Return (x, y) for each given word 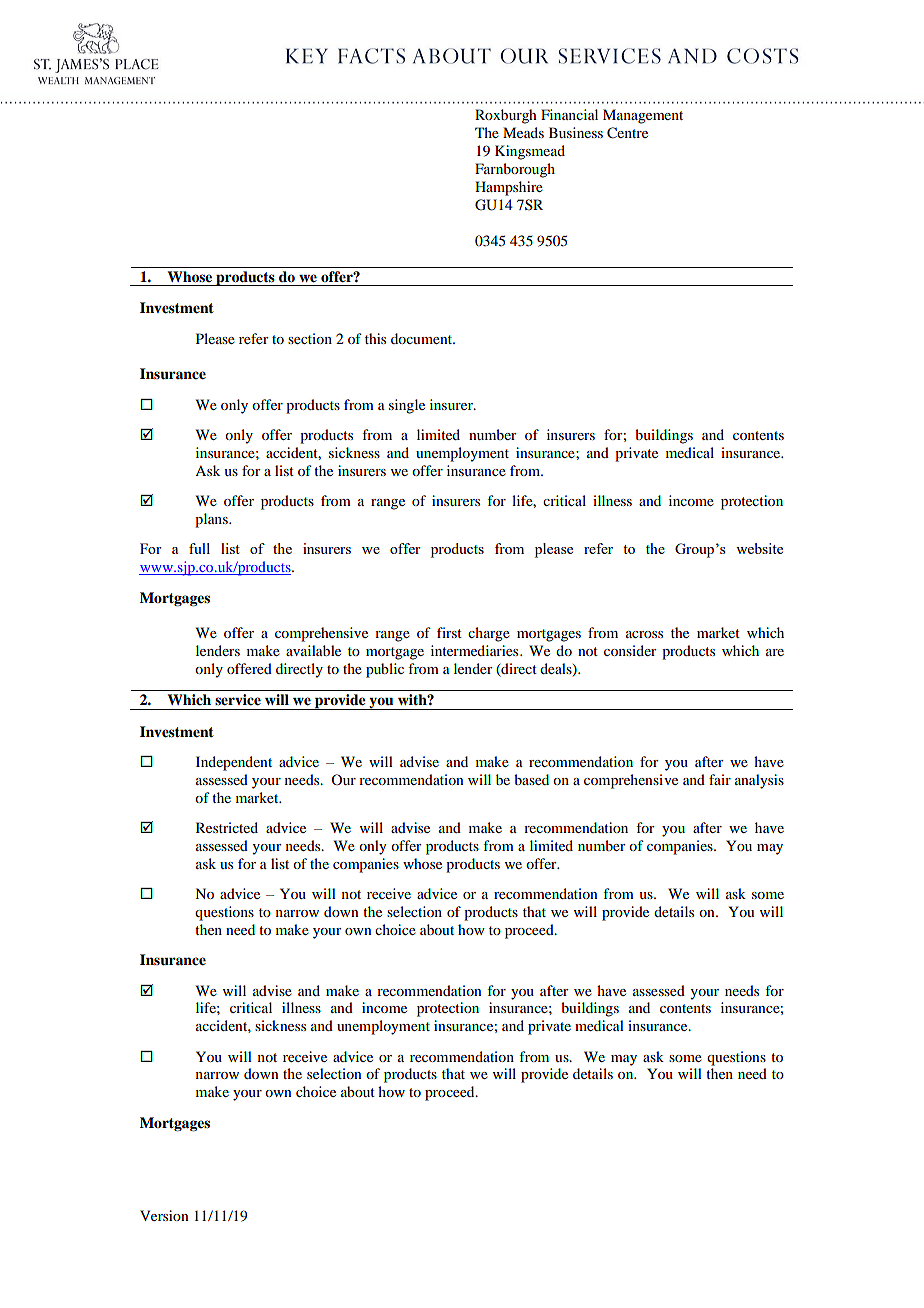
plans (212, 520)
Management (643, 116)
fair (720, 779)
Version (164, 1215)
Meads (523, 132)
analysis (759, 781)
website (759, 548)
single (407, 406)
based (531, 779)
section (310, 338)
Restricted (227, 827)
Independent (234, 763)
